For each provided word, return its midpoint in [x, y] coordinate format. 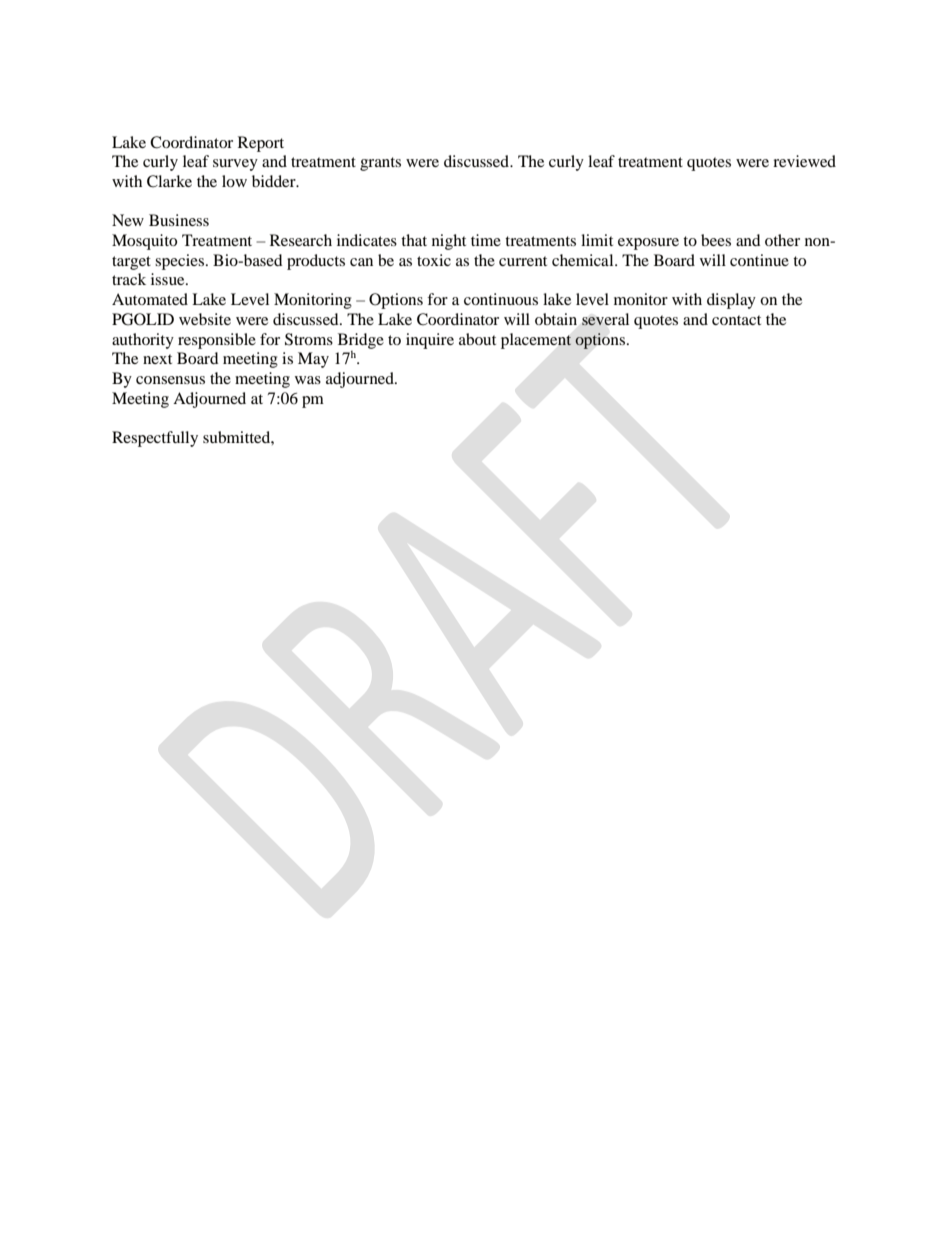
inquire [430, 341]
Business [179, 220]
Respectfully [155, 439]
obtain [556, 319]
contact [736, 320]
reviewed [804, 161]
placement [536, 341]
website [205, 319]
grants [380, 164]
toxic [434, 260]
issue [169, 279]
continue [759, 260]
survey [235, 165]
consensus [170, 380]
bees [716, 240]
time [486, 240]
